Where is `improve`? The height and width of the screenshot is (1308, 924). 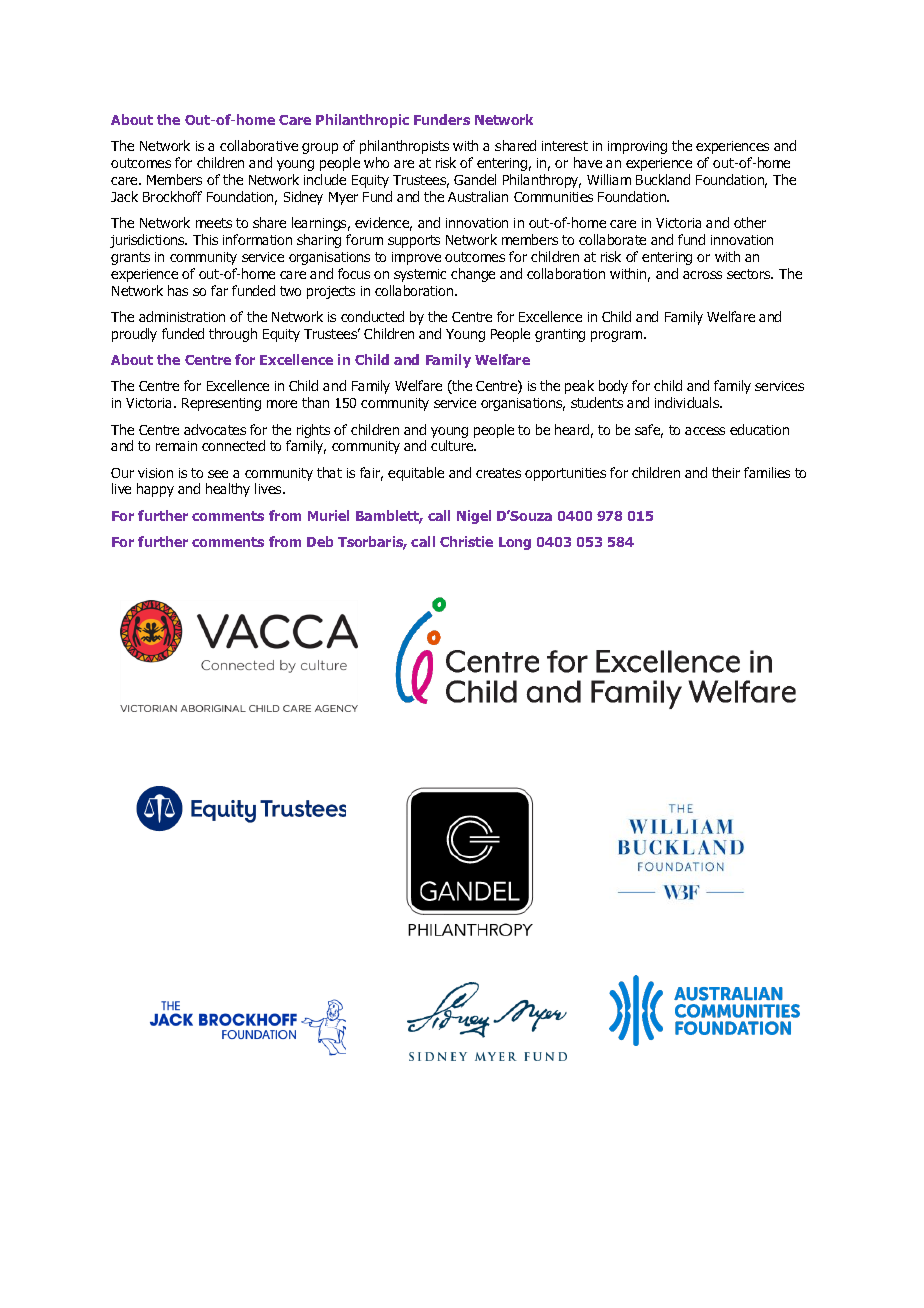
improve is located at coordinates (416, 258).
